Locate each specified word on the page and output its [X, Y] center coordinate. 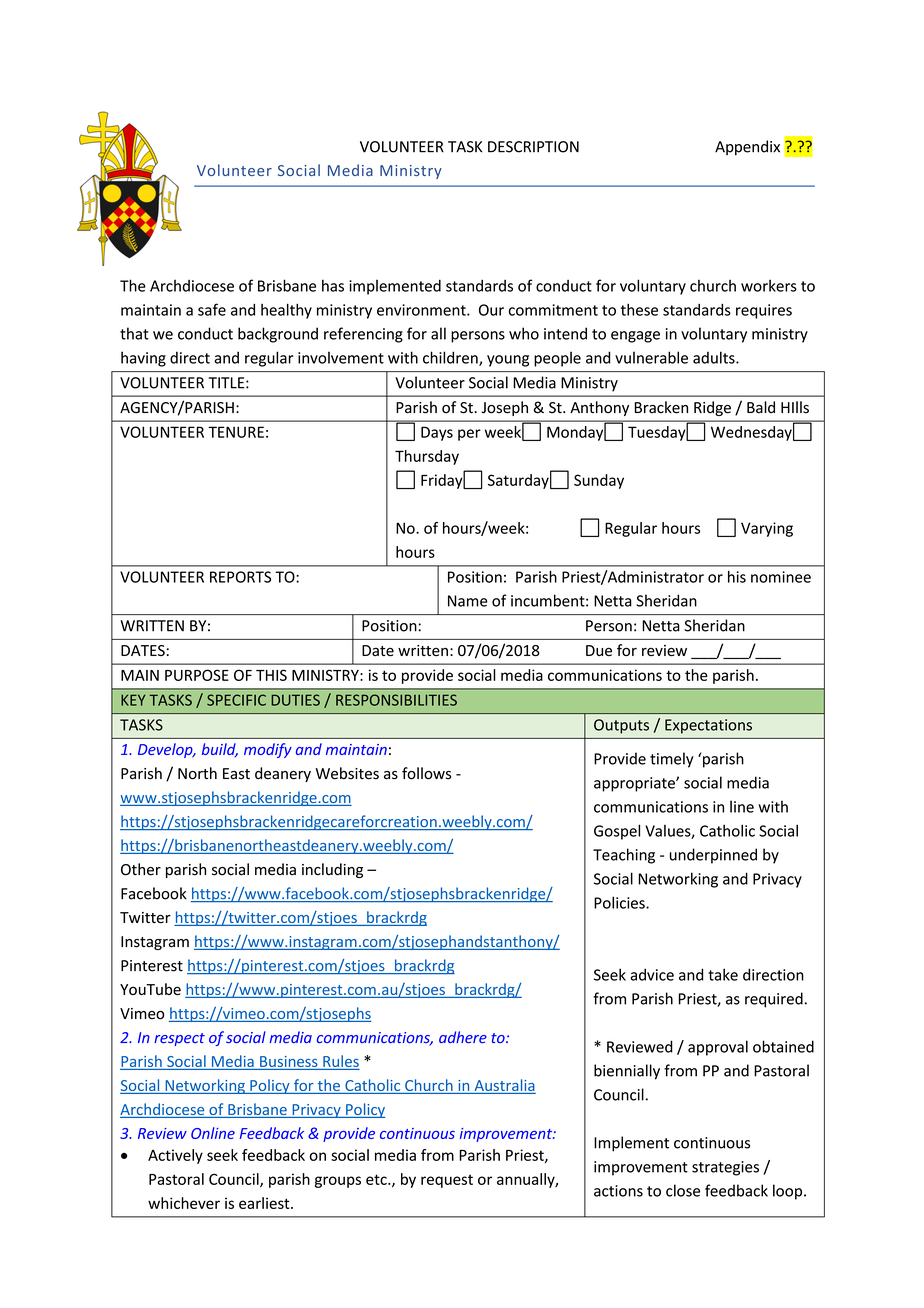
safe [212, 309]
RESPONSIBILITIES [396, 700]
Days [437, 433]
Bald [761, 407]
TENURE [236, 432]
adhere [463, 1037]
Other [141, 869]
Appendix [747, 148]
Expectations [708, 726]
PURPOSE [197, 675]
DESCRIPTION [533, 147]
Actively [175, 1156]
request [447, 1181]
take [723, 974]
